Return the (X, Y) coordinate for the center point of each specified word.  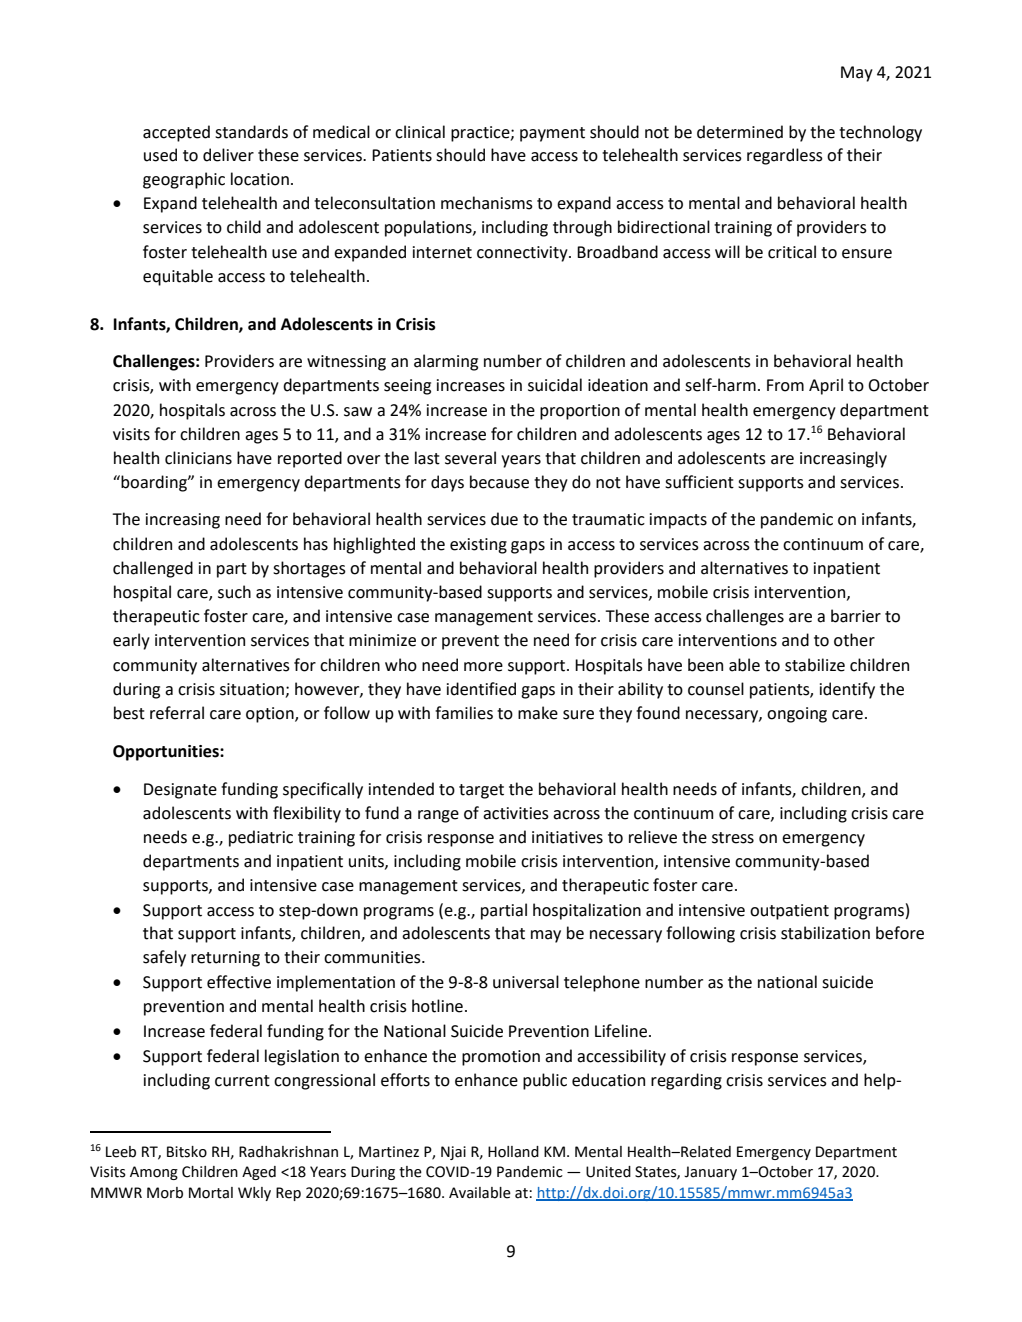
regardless (785, 156)
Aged (259, 1173)
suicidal (555, 385)
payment (552, 134)
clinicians (198, 458)
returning (225, 959)
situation (253, 690)
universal (526, 982)
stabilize (815, 665)
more (483, 667)
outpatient (789, 912)
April (826, 386)
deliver (228, 155)
